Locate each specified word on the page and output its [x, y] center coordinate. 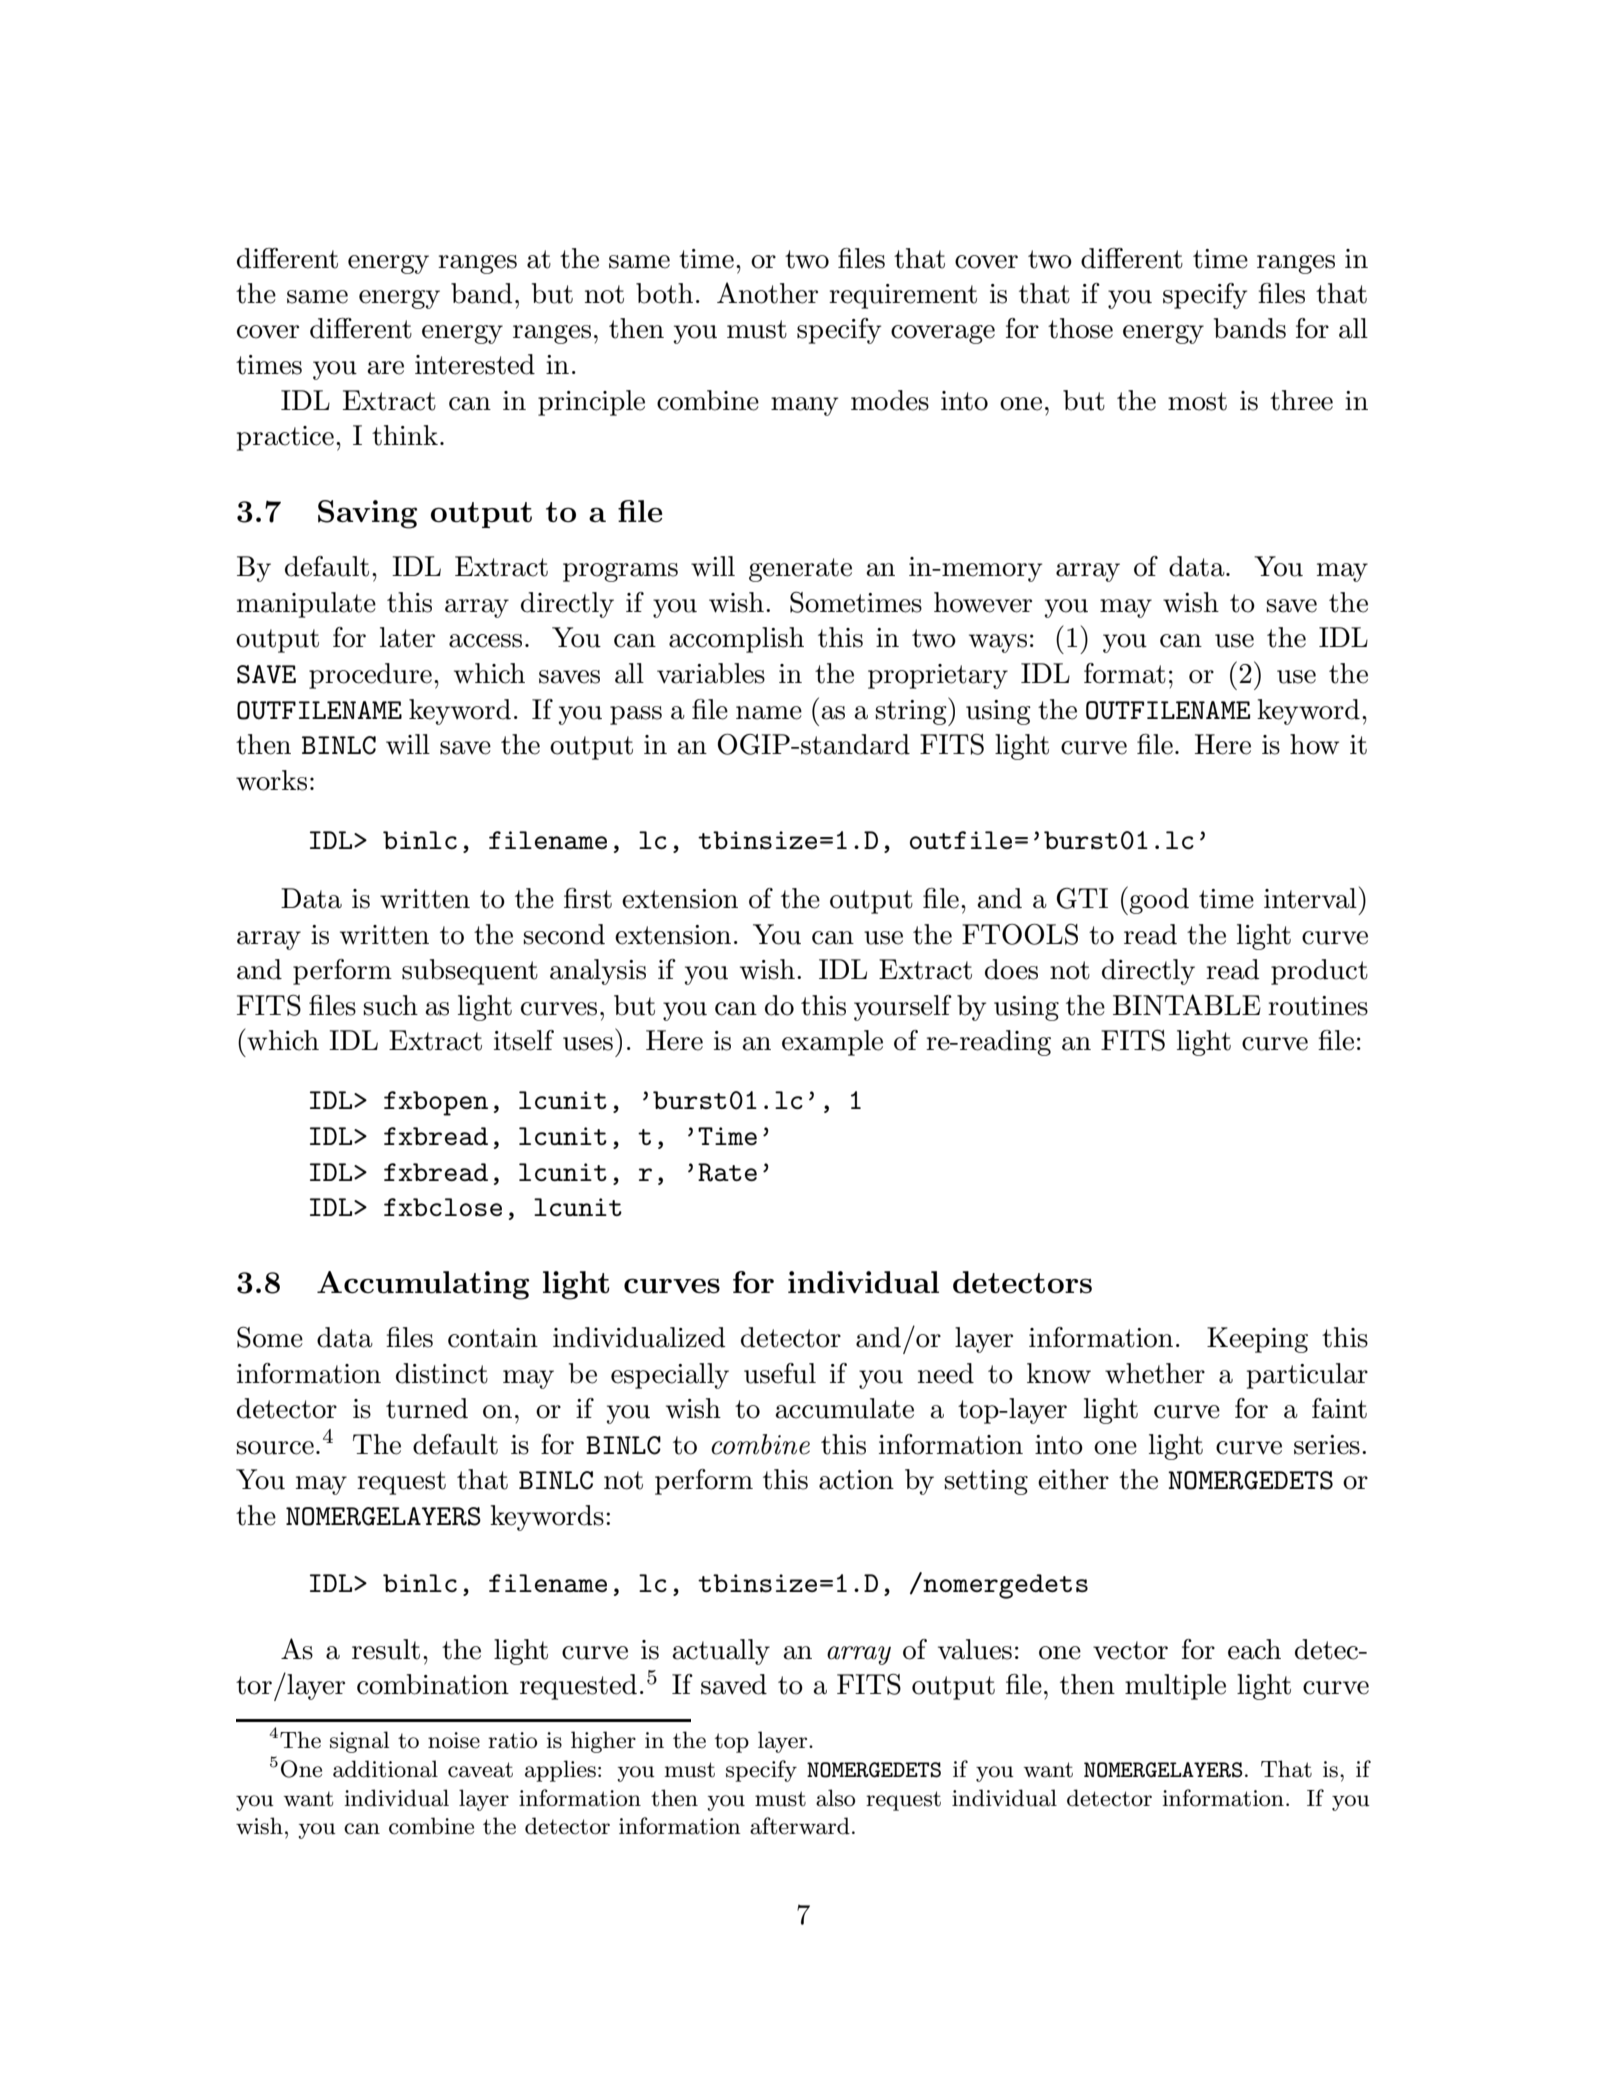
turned [427, 1408]
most [1197, 401]
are [385, 368]
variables [711, 673]
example [832, 1043]
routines [1318, 1006]
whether [1155, 1373]
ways [998, 643]
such [391, 1005]
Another [767, 293]
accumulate [844, 1408]
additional [385, 1769]
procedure [370, 676]
